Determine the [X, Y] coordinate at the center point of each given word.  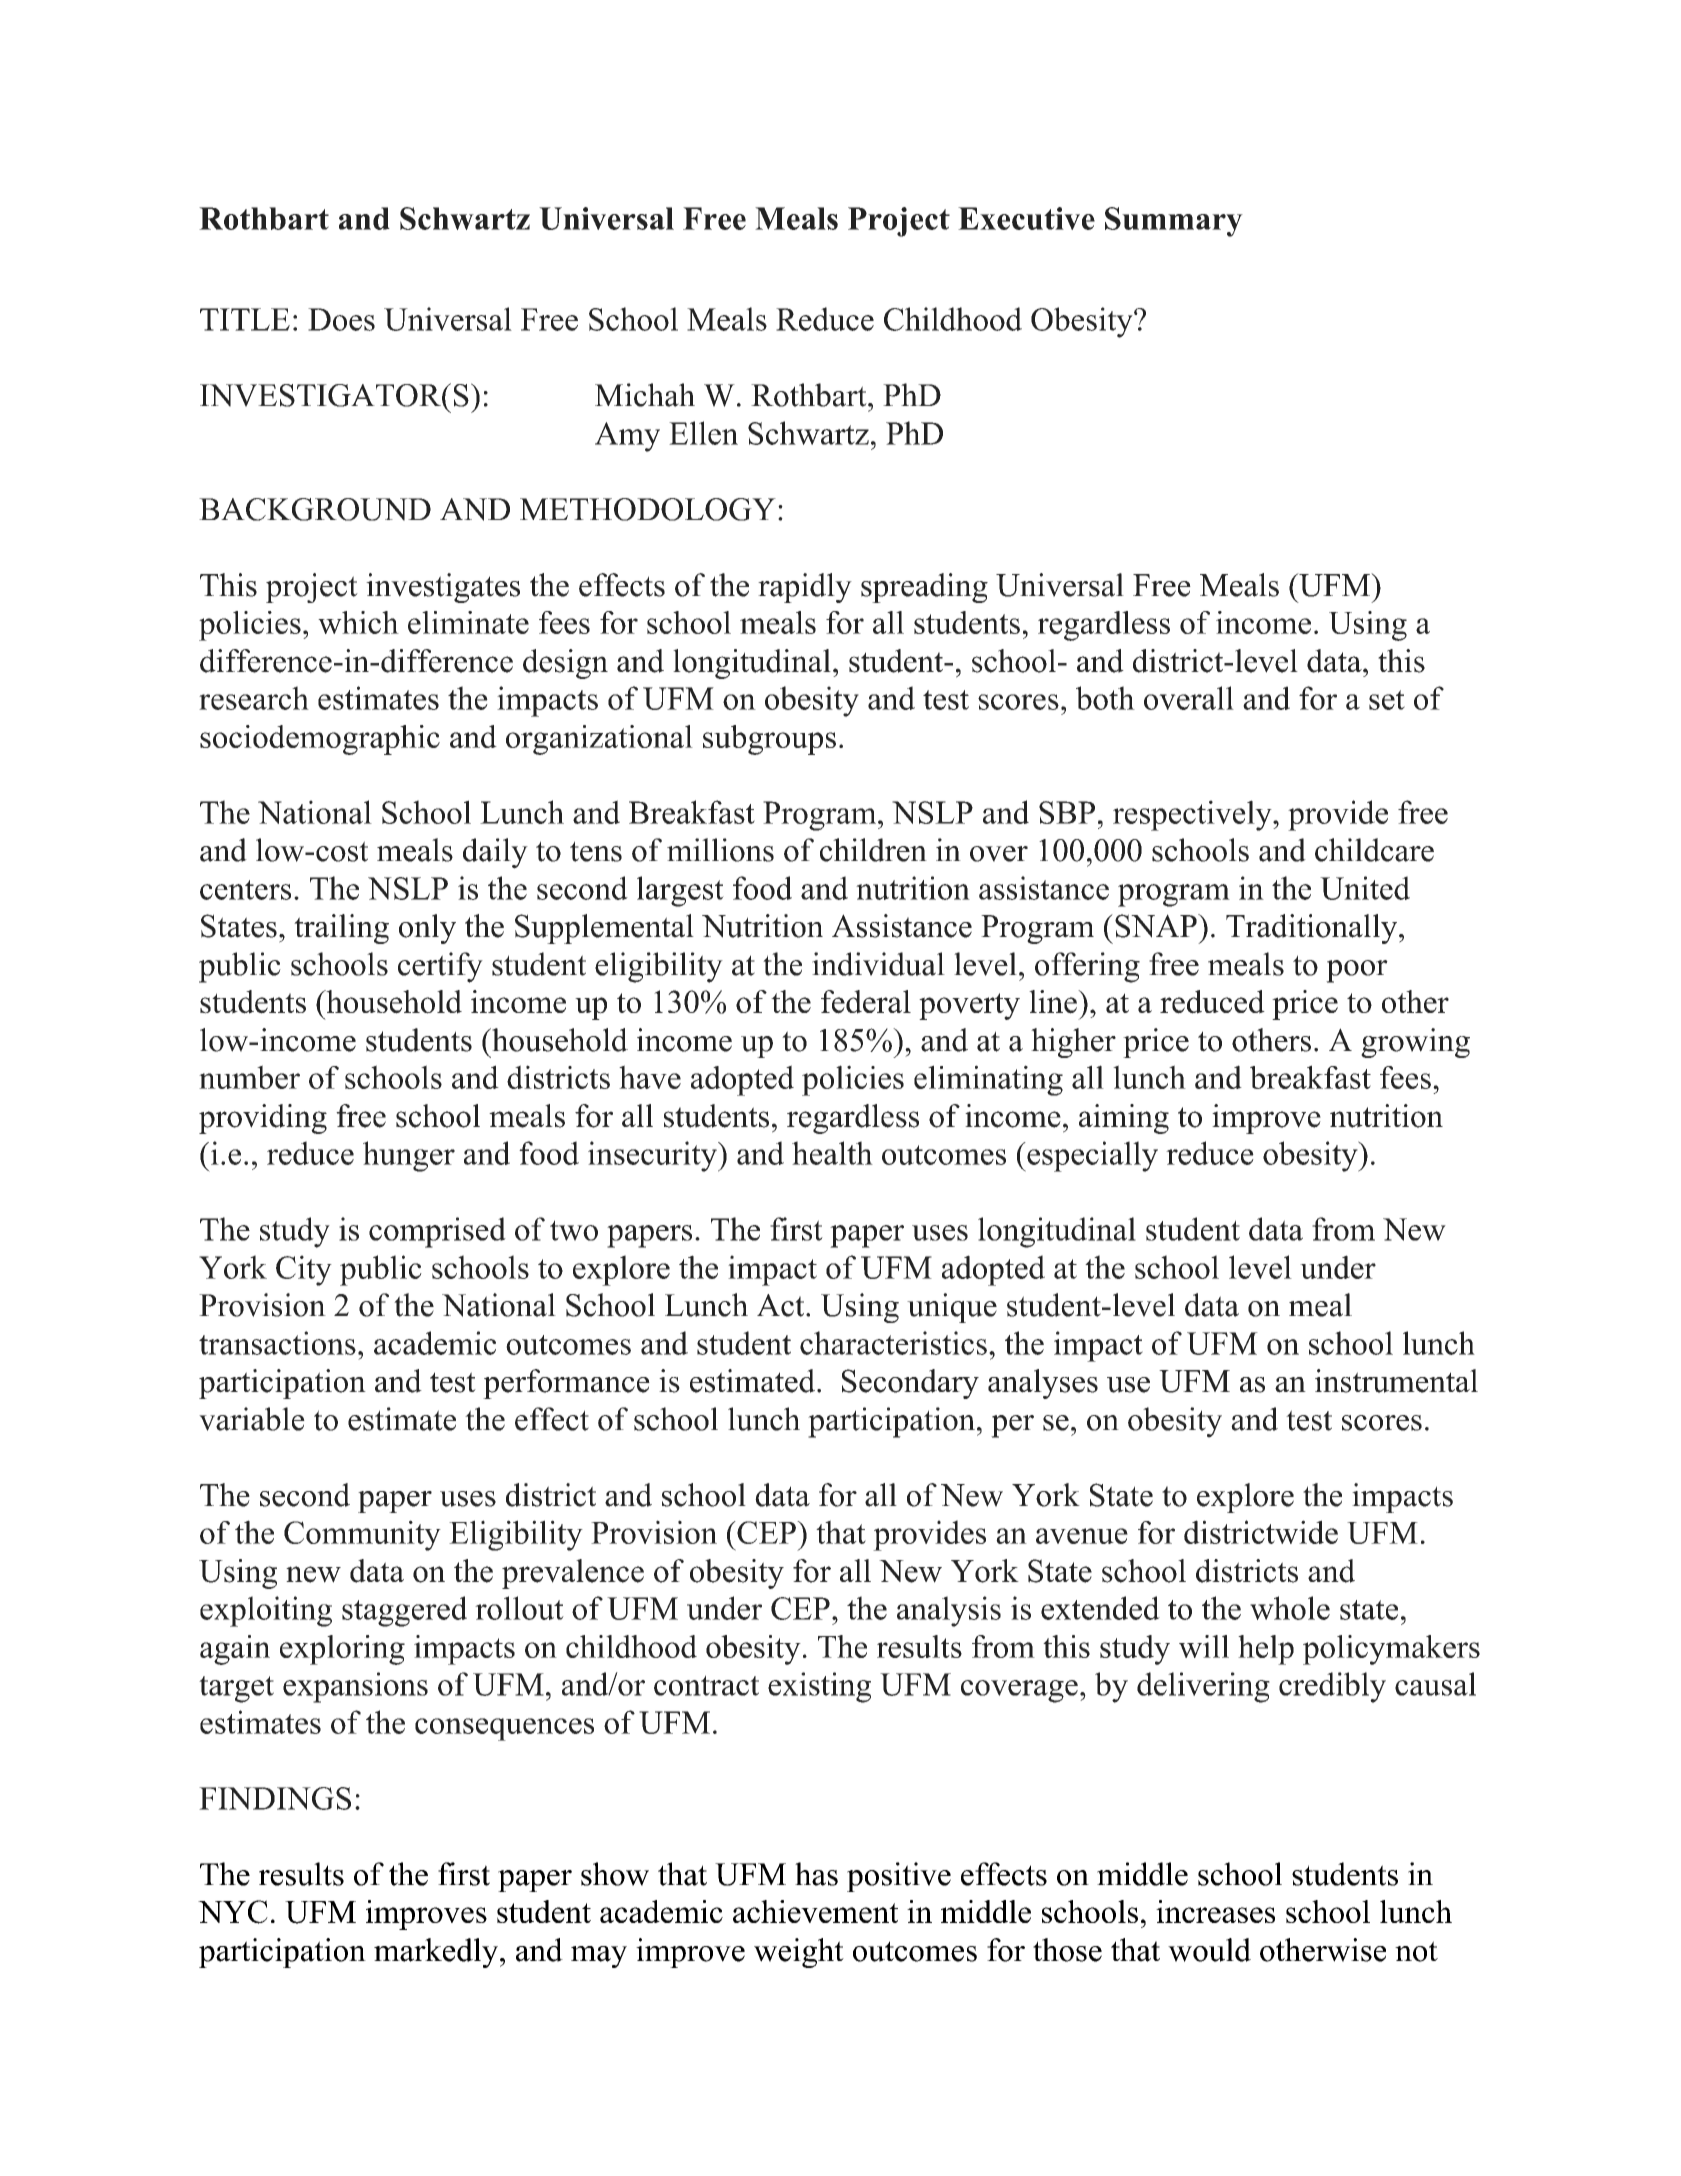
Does [341, 319]
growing [1415, 1043]
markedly [437, 1953]
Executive [1026, 218]
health [832, 1153]
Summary [1174, 222]
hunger [409, 1156]
